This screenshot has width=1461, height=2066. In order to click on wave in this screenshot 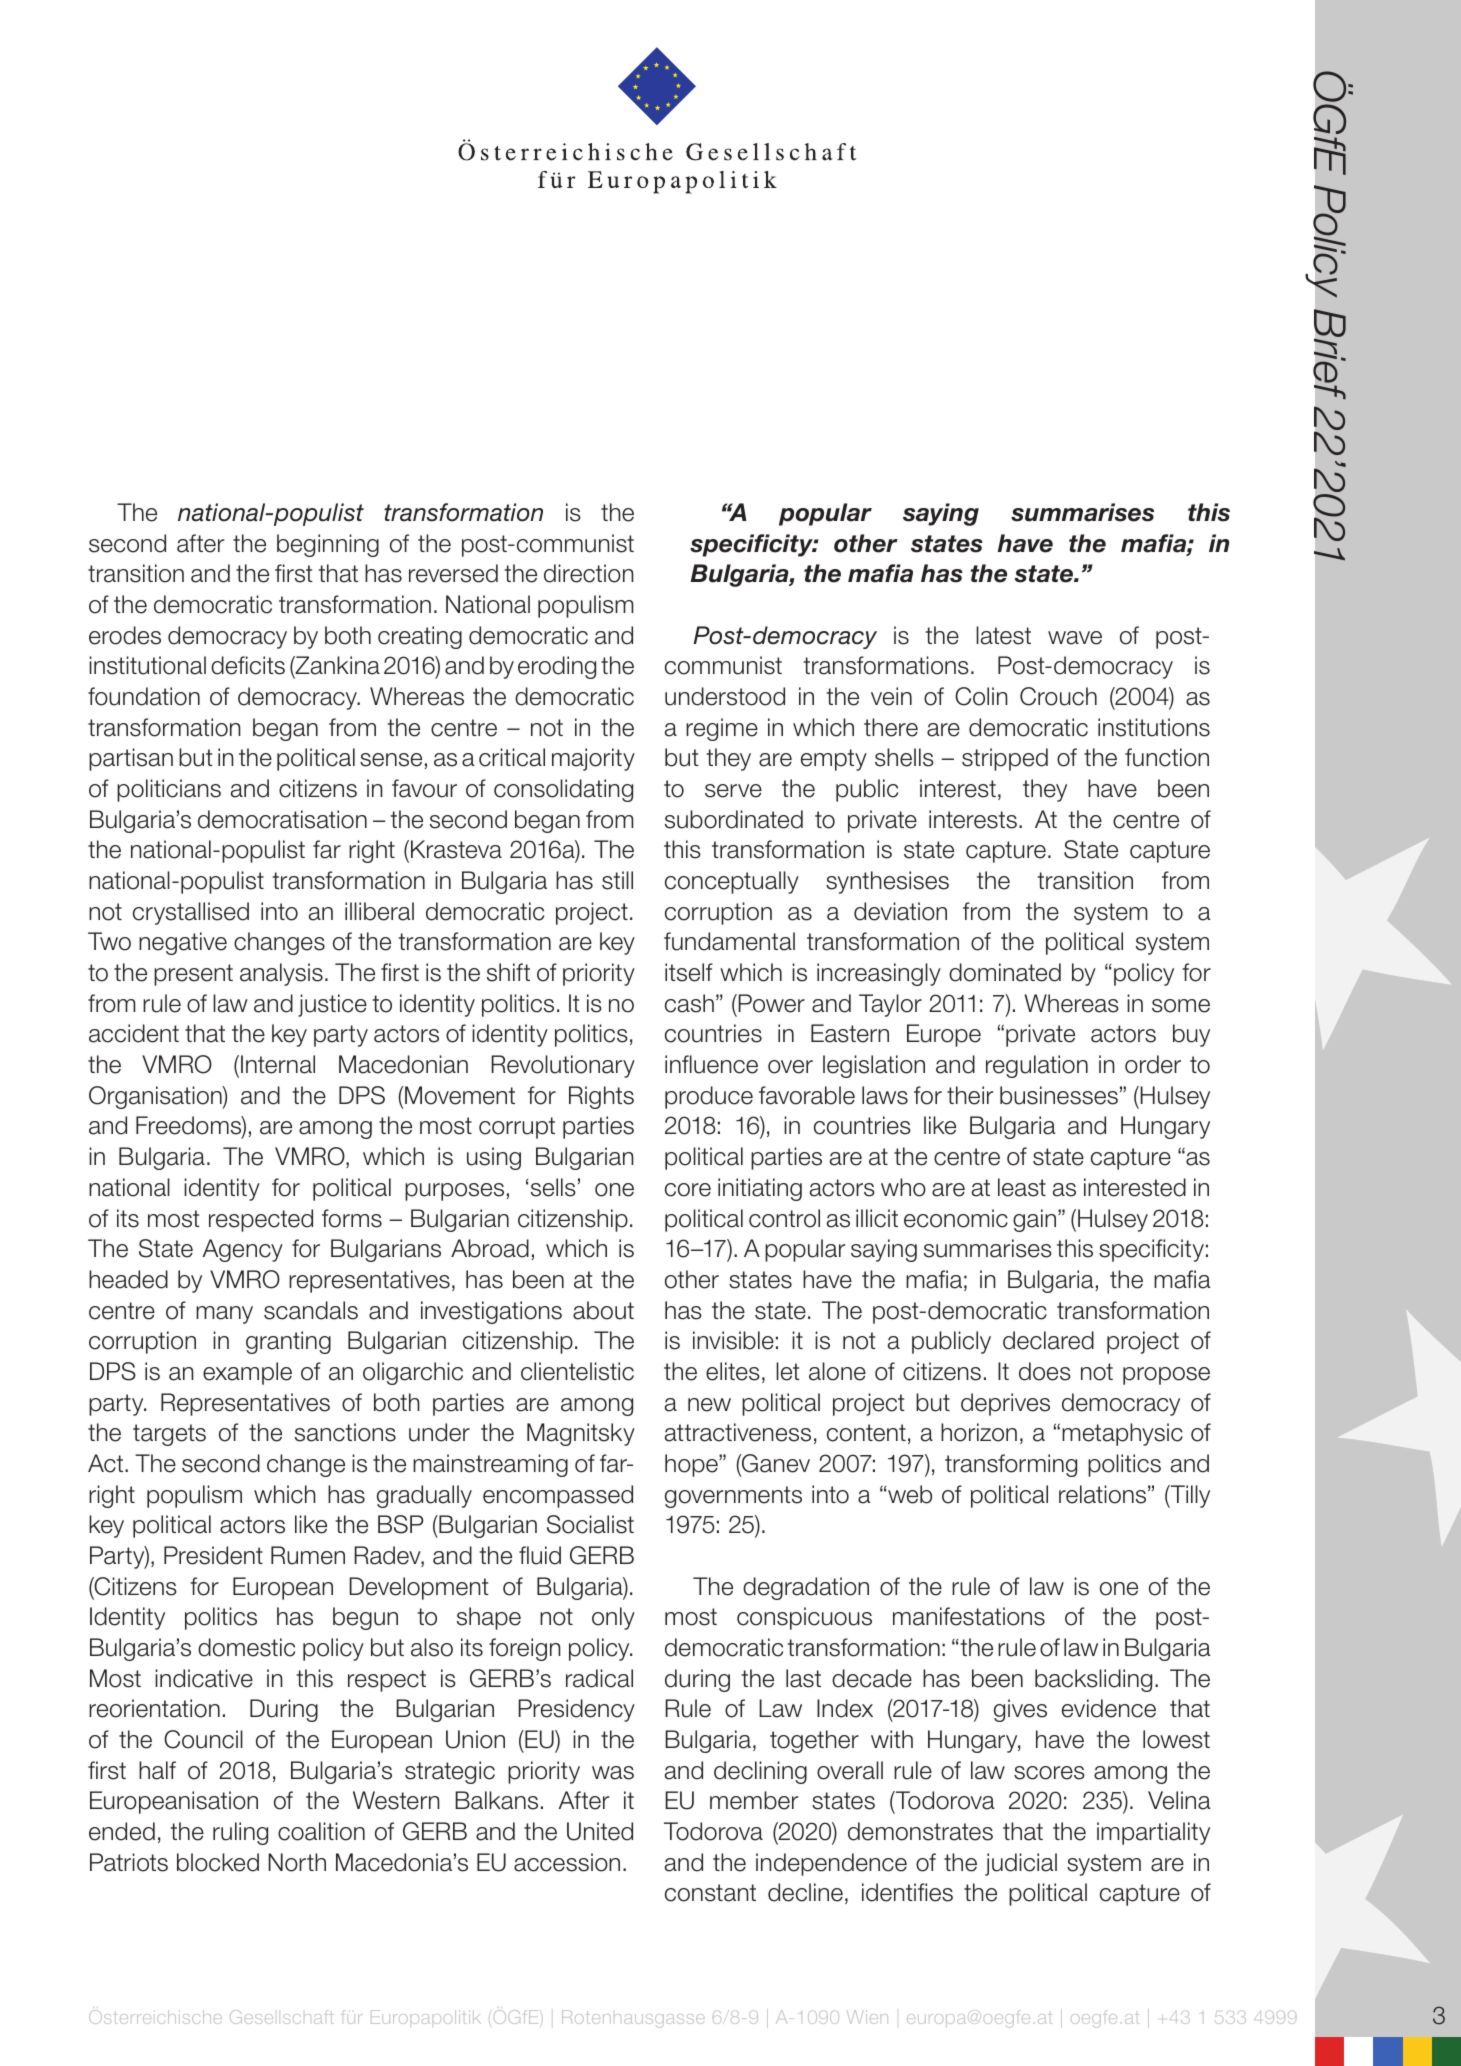, I will do `click(1075, 638)`.
